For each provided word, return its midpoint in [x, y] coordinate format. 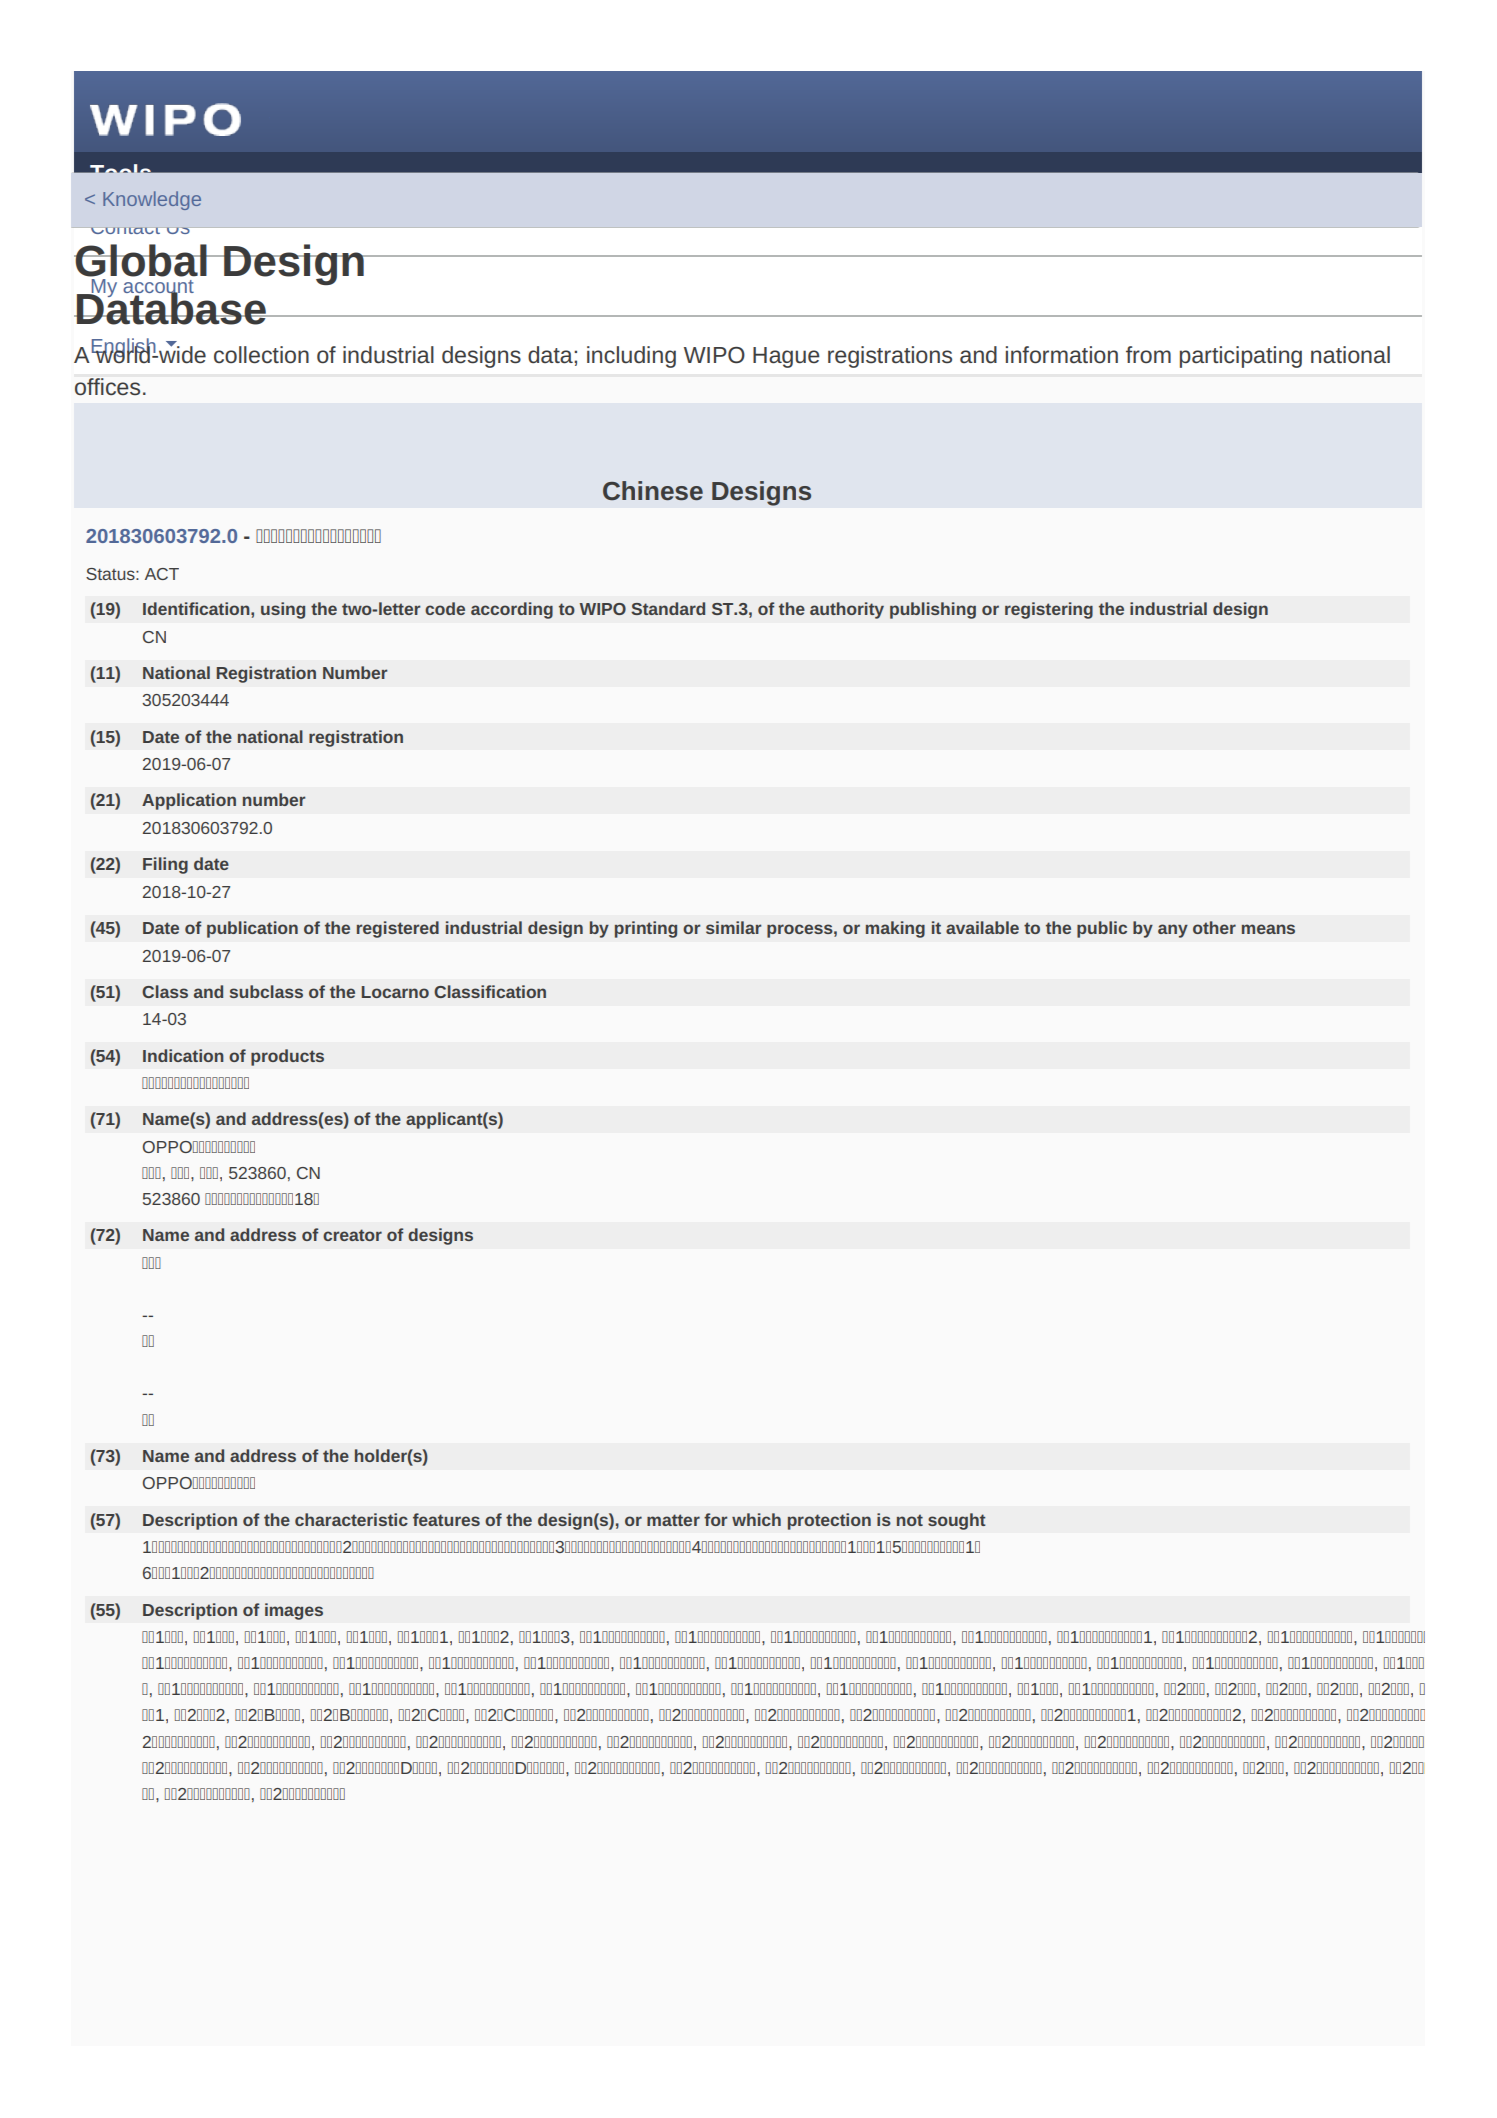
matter [673, 1520]
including [631, 357]
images [294, 1611]
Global [141, 260]
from [1148, 354]
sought [957, 1521]
